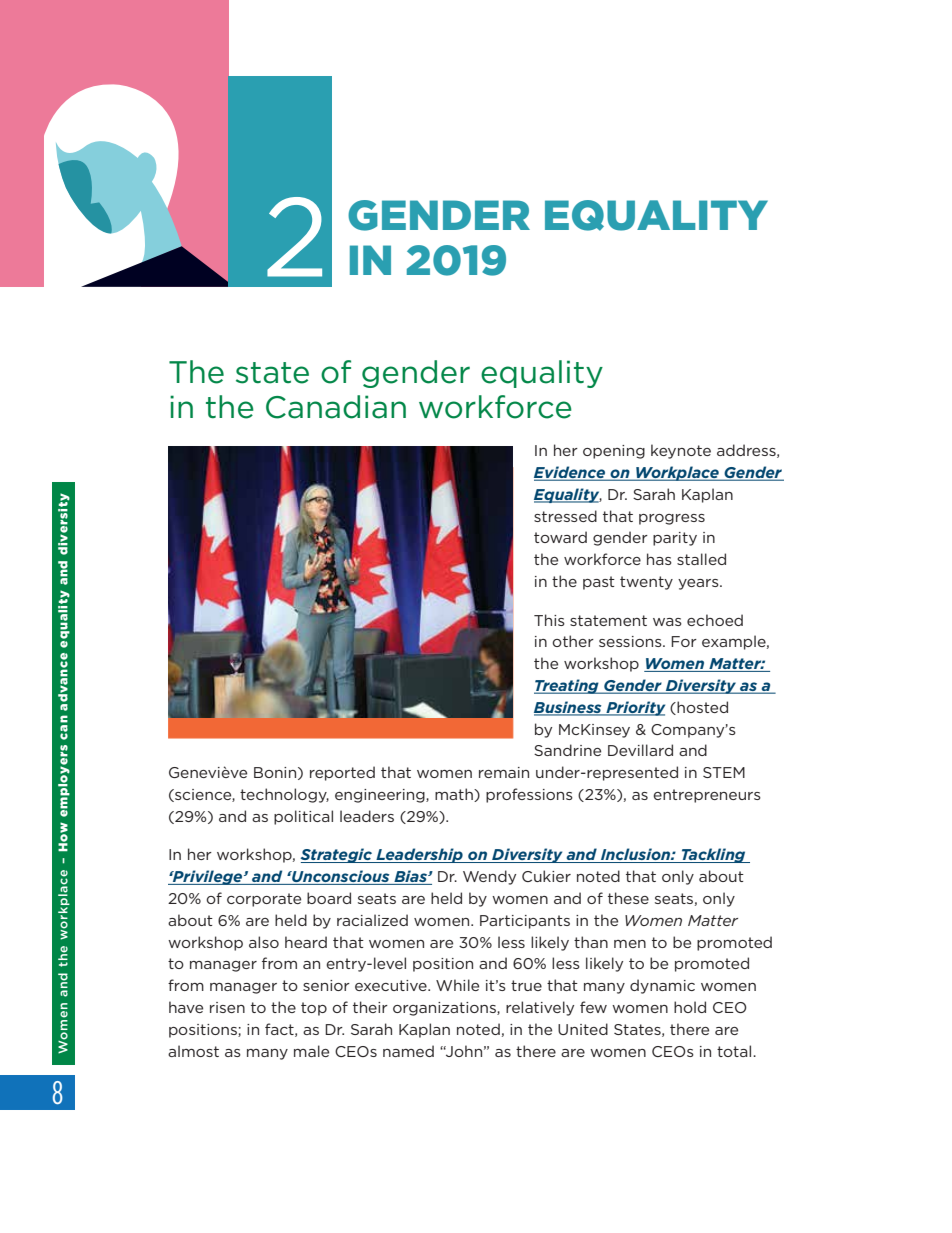 This image has height=1233, width=952. What do you see at coordinates (571, 473) in the image?
I see `Evidence` at bounding box center [571, 473].
